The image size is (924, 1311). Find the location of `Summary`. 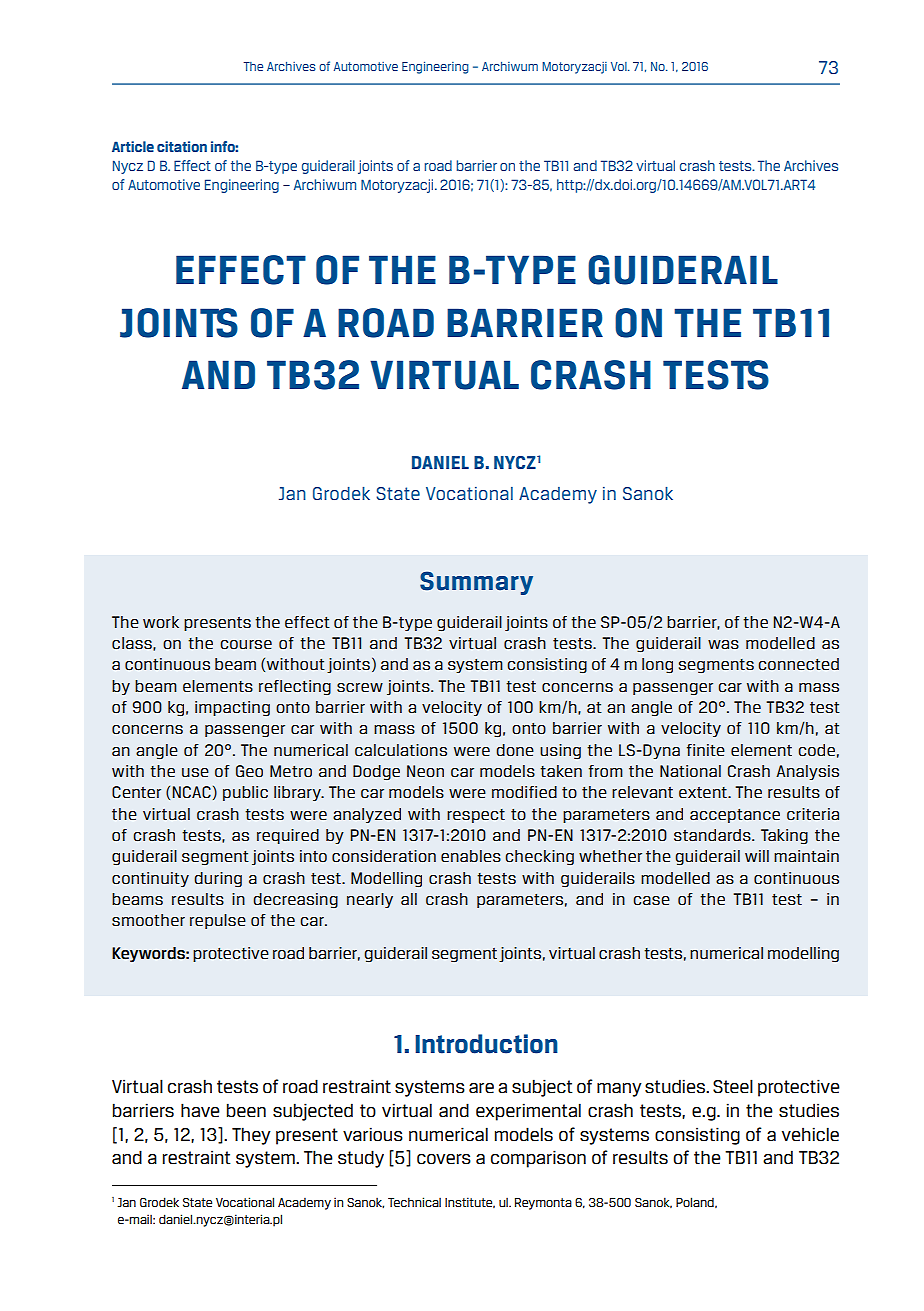

Summary is located at coordinates (476, 583).
